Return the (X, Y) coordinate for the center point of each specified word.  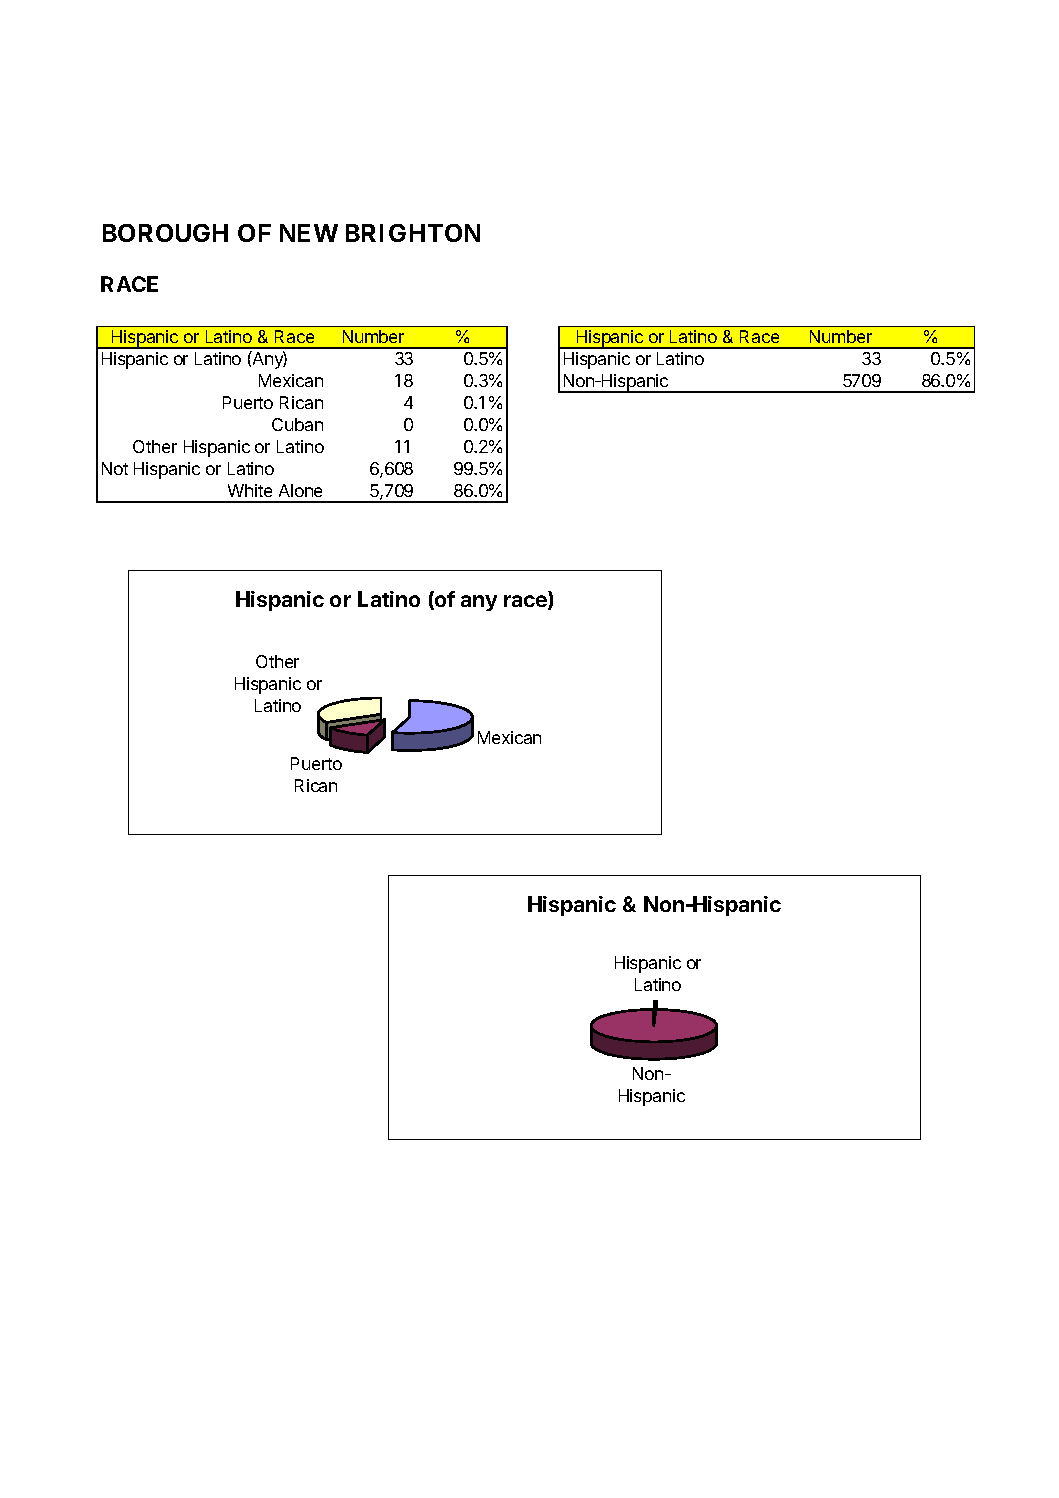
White (250, 490)
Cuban (297, 424)
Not (115, 468)
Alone (300, 490)
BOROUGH (165, 233)
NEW (309, 233)
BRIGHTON (413, 233)
